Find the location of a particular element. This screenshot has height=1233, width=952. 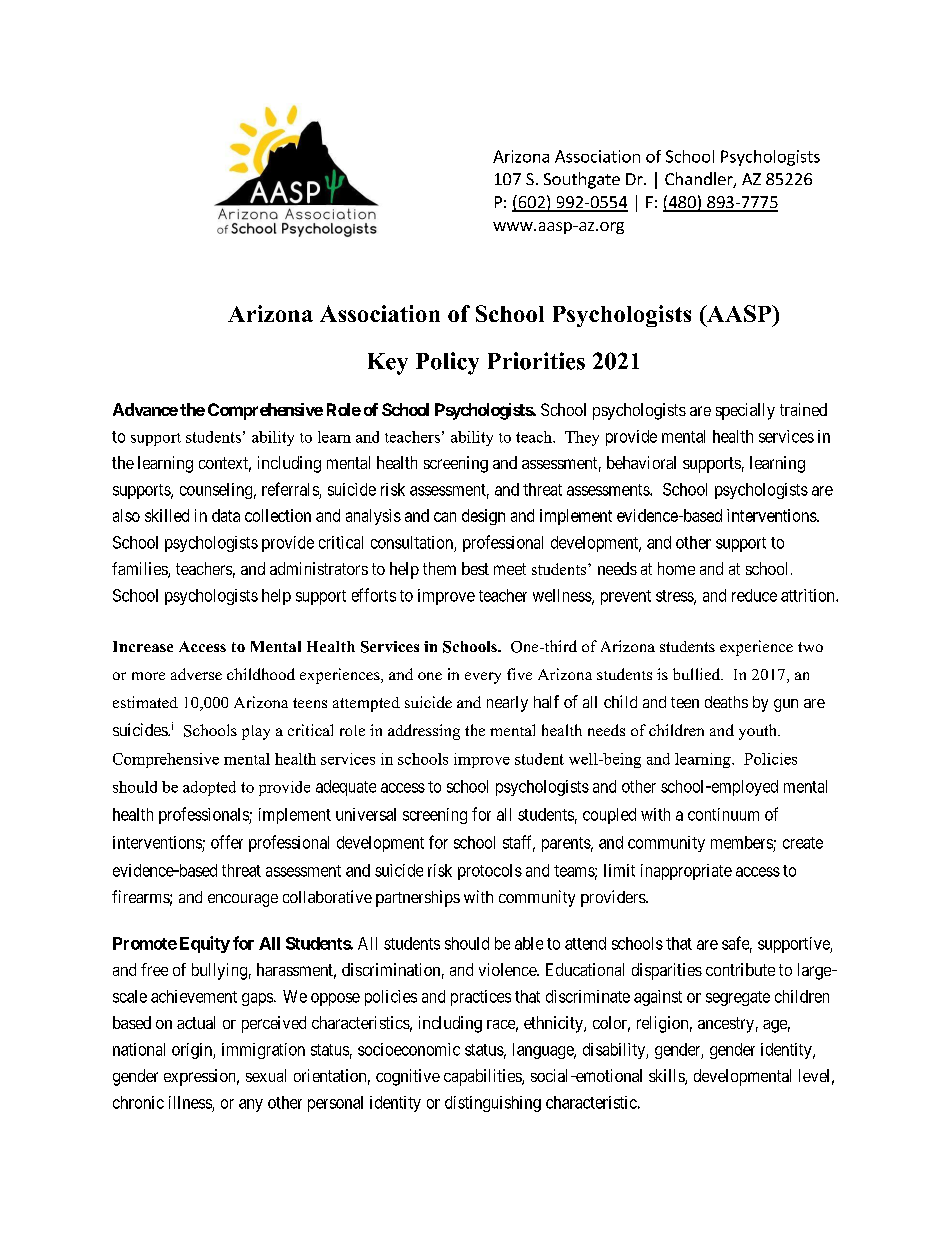

members is located at coordinates (742, 842).
